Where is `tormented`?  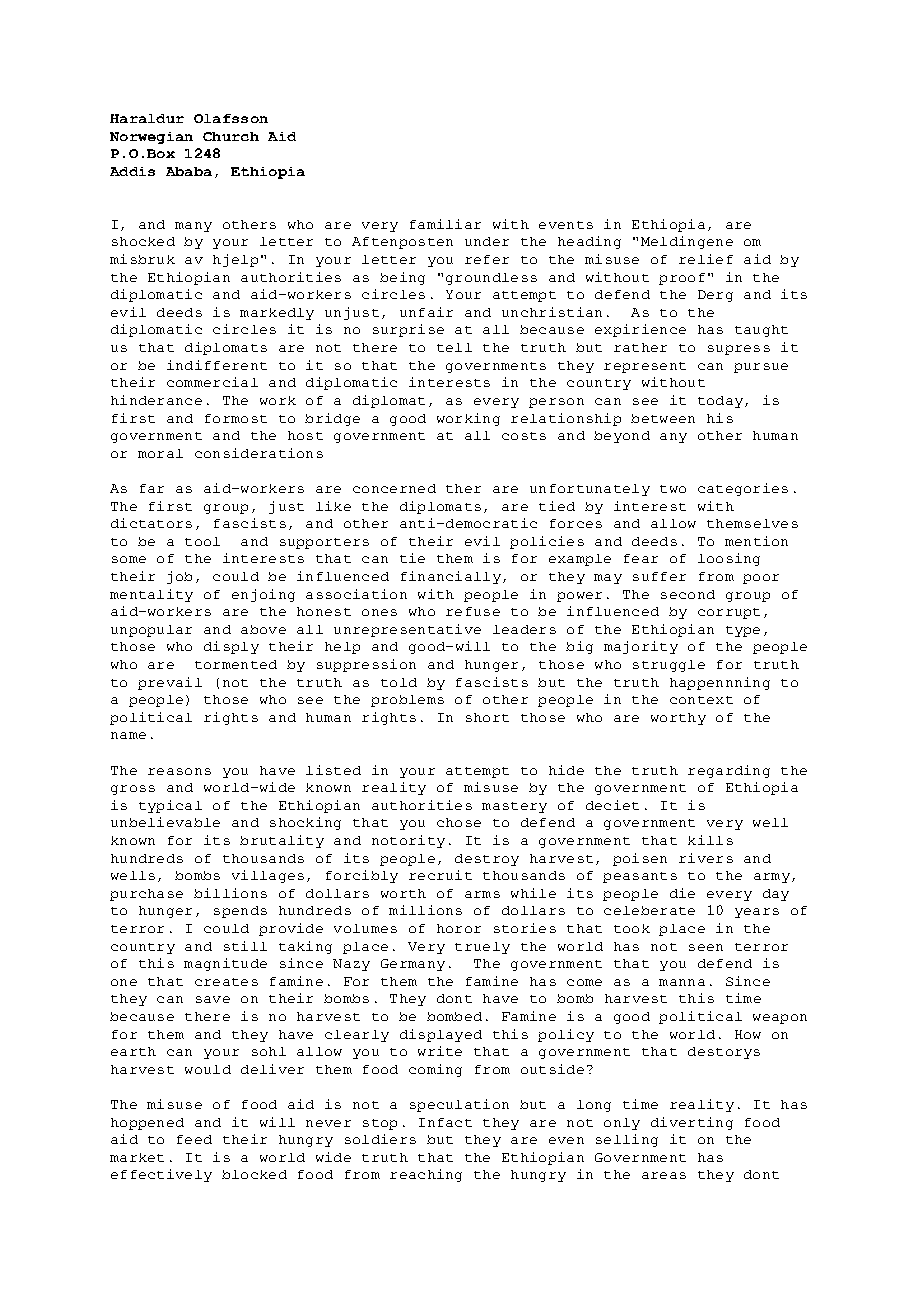 tormented is located at coordinates (236, 664).
